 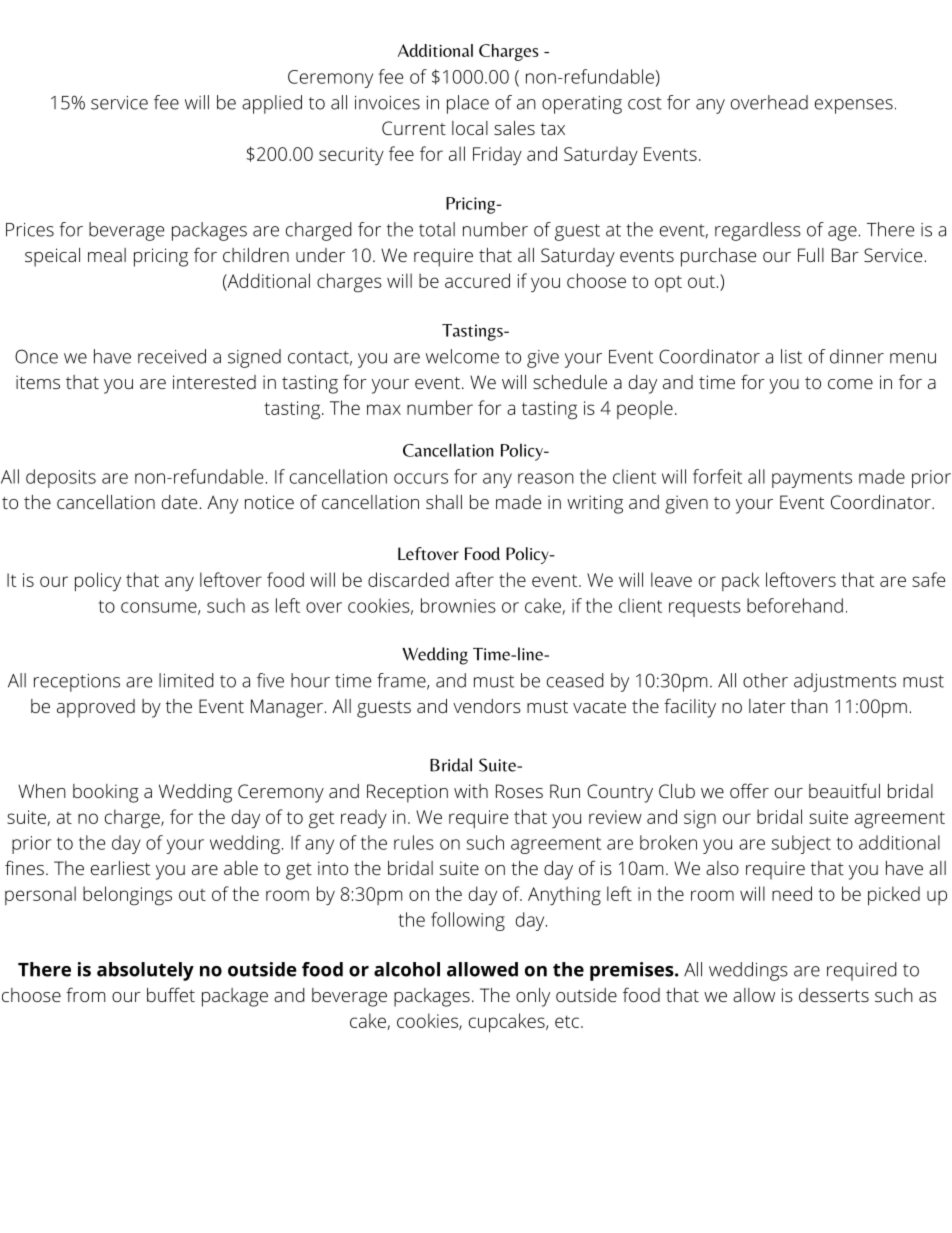 I want to click on applied, so click(x=272, y=104).
